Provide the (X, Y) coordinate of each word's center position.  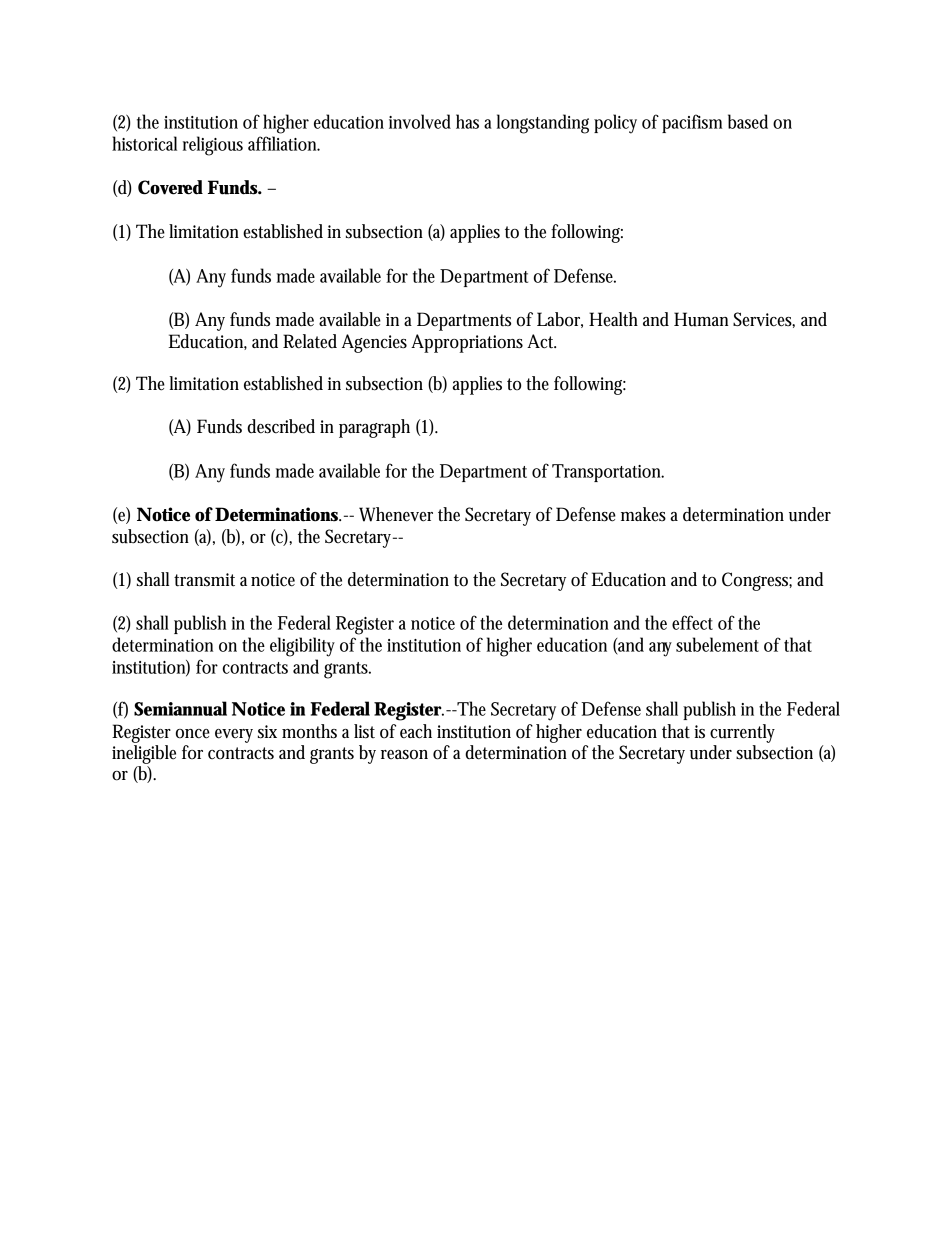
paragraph (374, 428)
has (467, 121)
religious (213, 146)
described (281, 426)
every (234, 736)
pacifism (692, 123)
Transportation (608, 473)
